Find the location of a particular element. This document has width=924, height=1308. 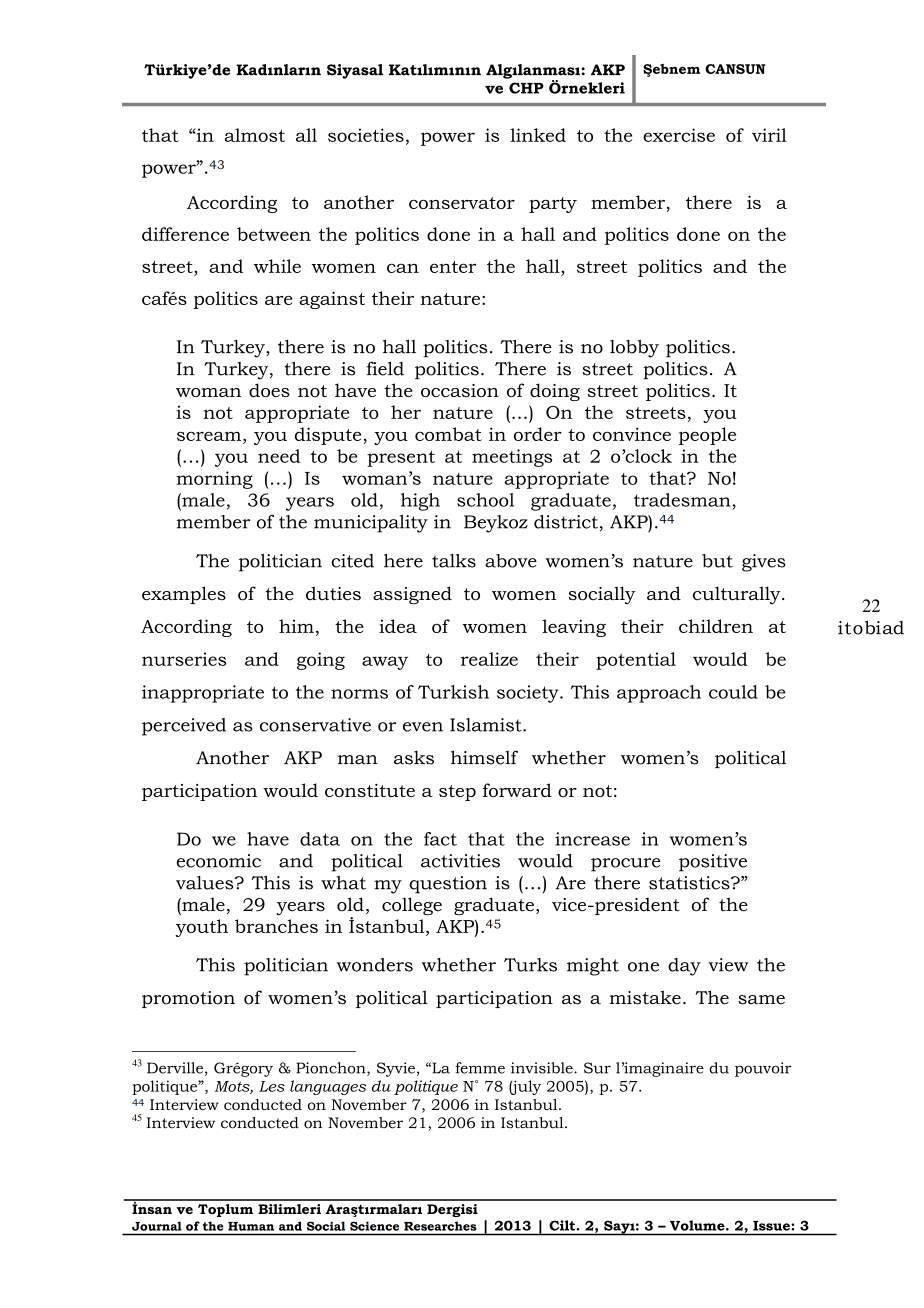

children is located at coordinates (716, 626).
